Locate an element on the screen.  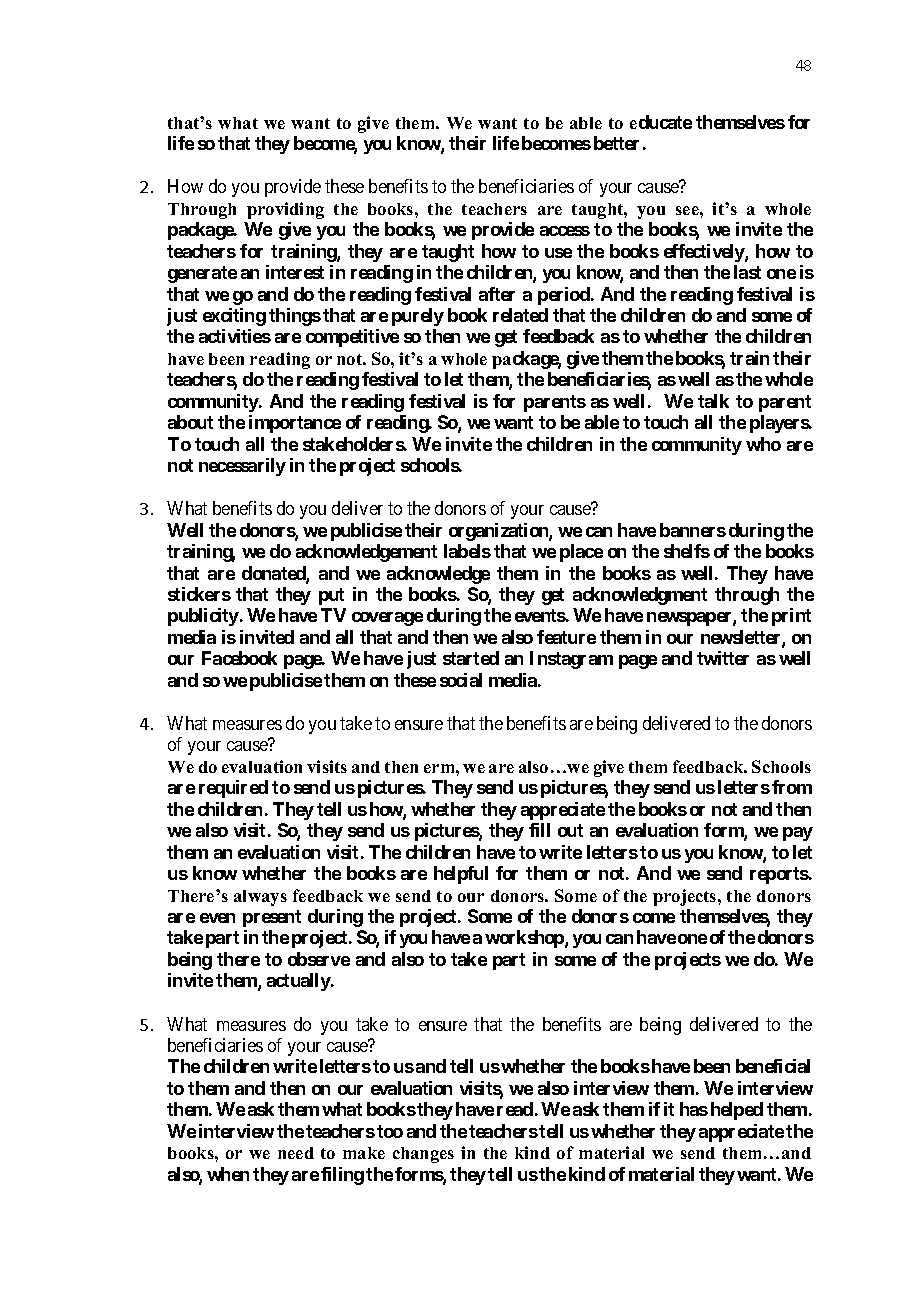
started is located at coordinates (471, 658).
